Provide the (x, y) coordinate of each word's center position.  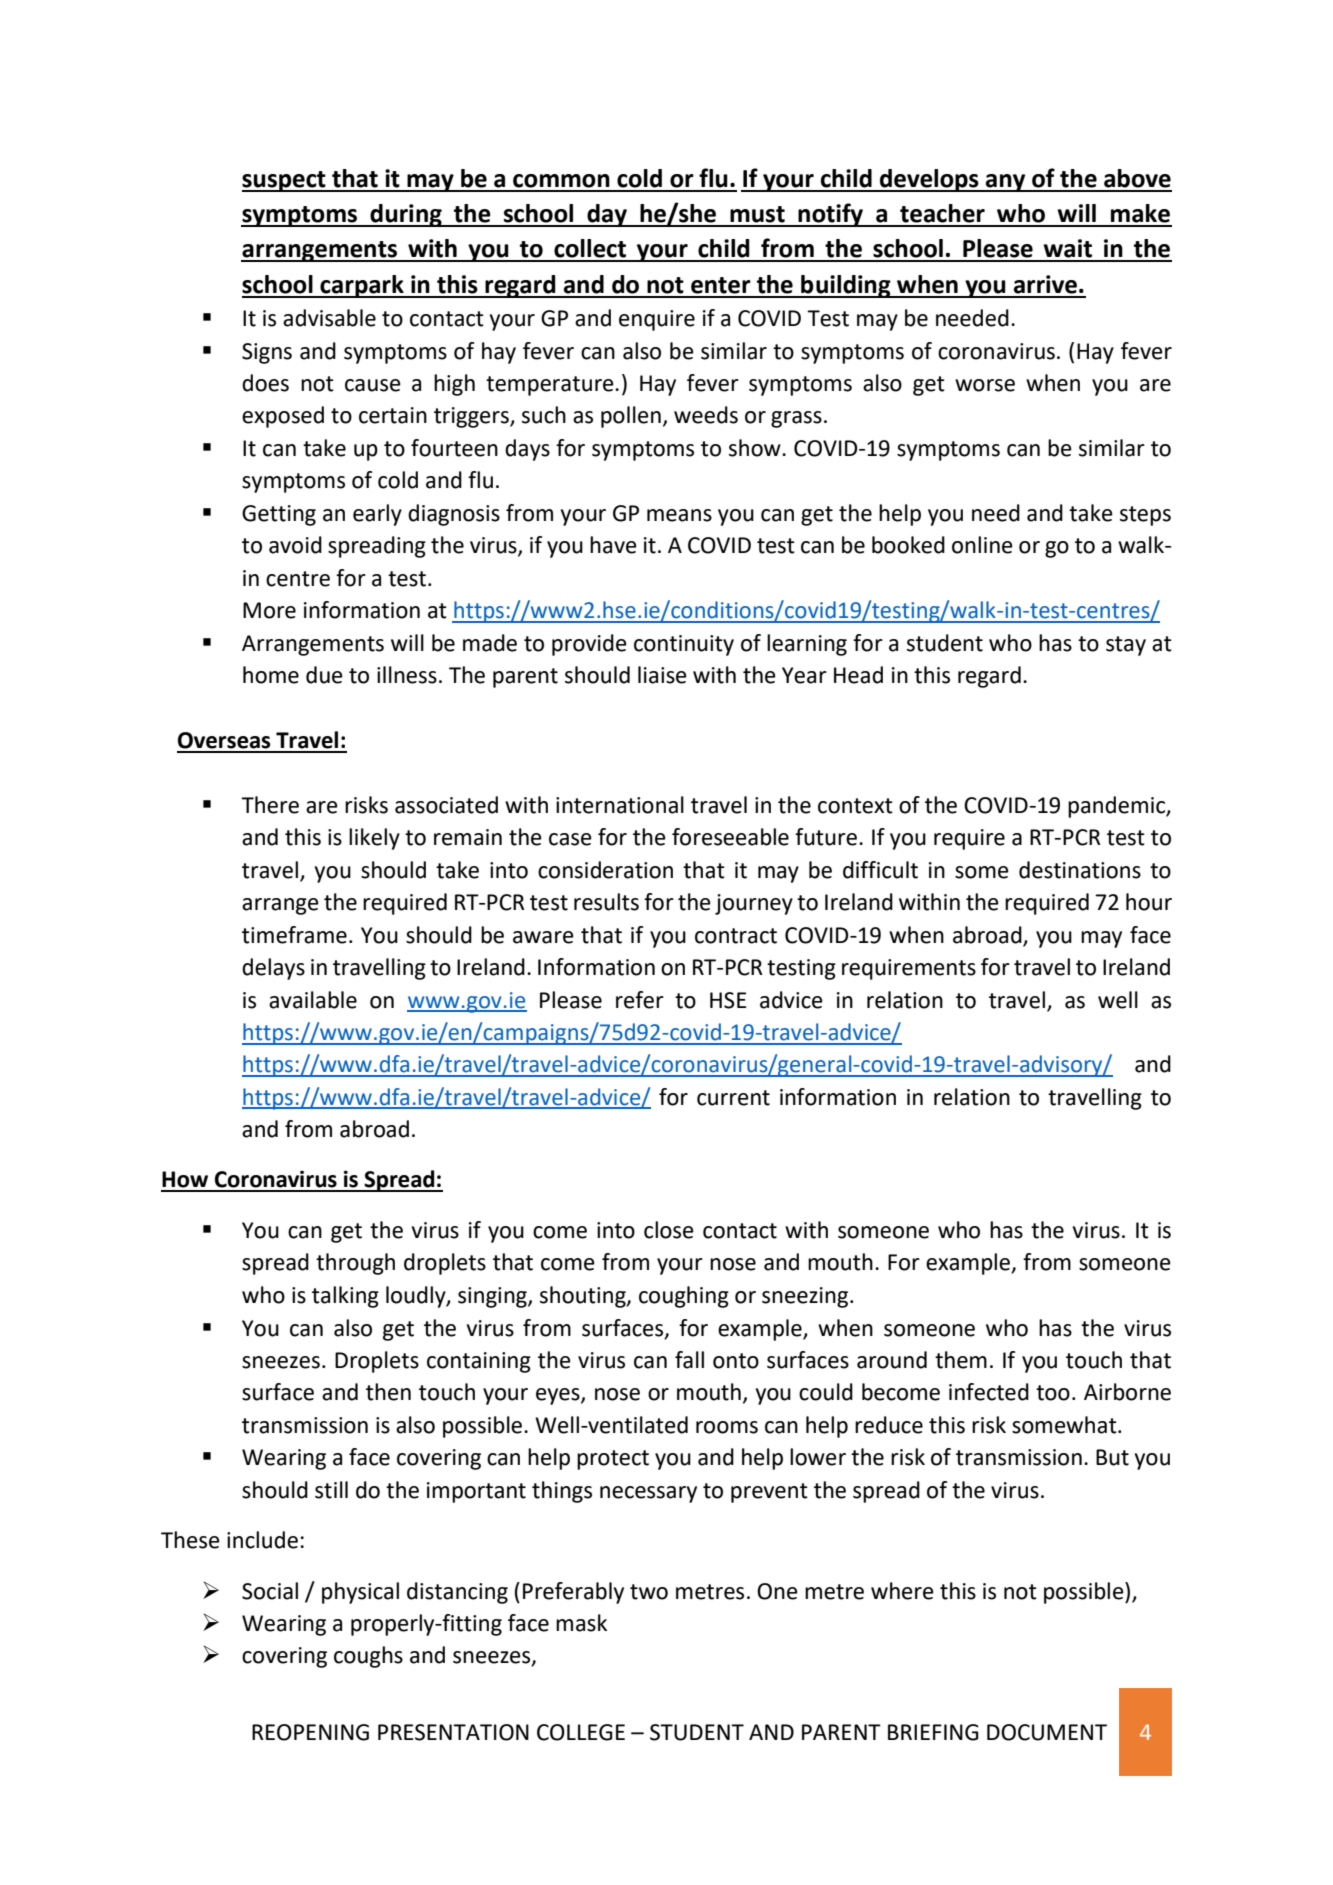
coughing (684, 1297)
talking (345, 1297)
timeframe (294, 935)
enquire (657, 320)
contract (736, 936)
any (1006, 183)
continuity (684, 645)
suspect (285, 181)
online (982, 545)
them (961, 1360)
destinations (1080, 870)
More (269, 610)
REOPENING (310, 1732)
